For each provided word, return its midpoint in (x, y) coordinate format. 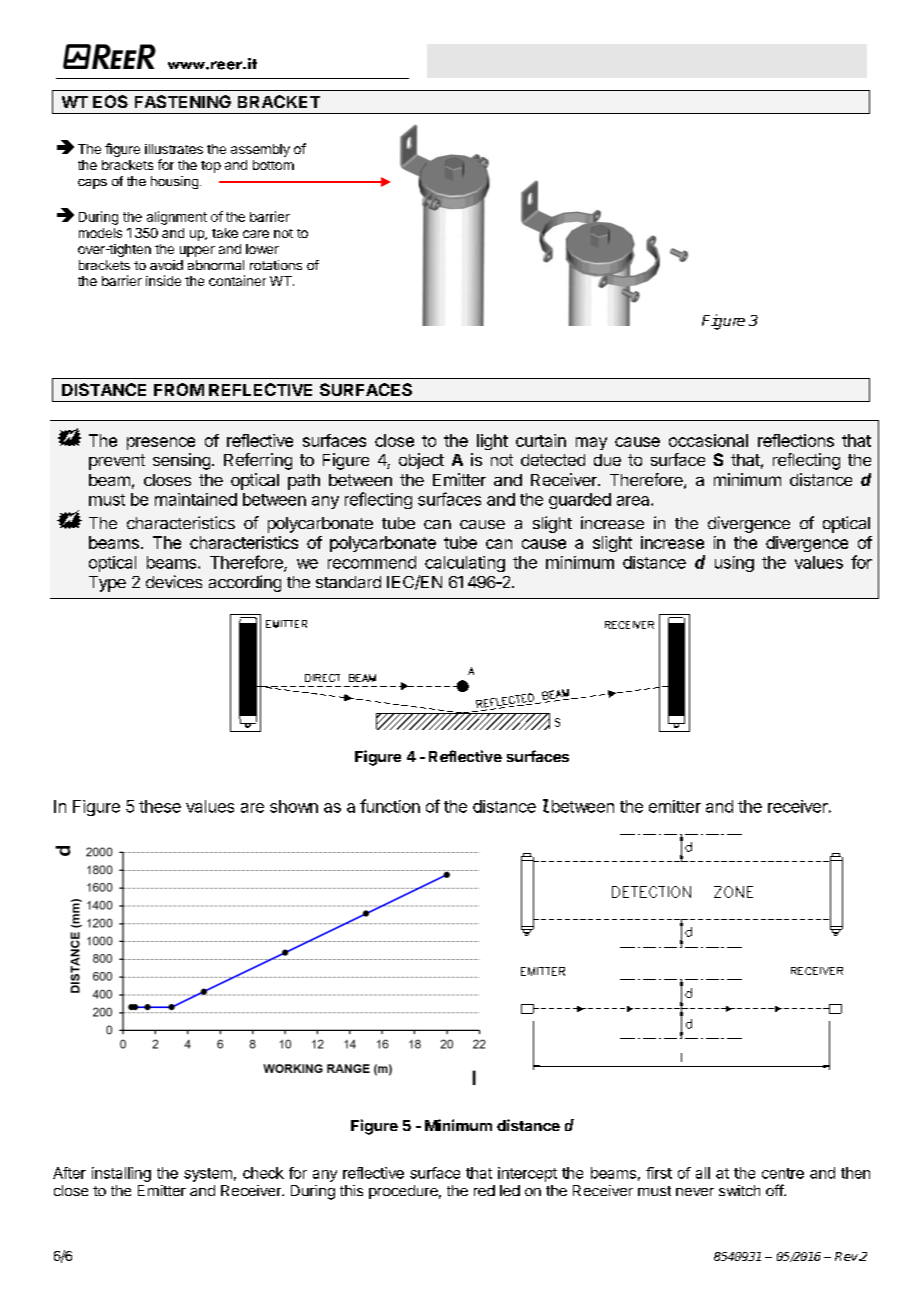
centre (783, 1173)
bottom (273, 165)
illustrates (174, 149)
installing (121, 1174)
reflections (796, 440)
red (484, 1190)
